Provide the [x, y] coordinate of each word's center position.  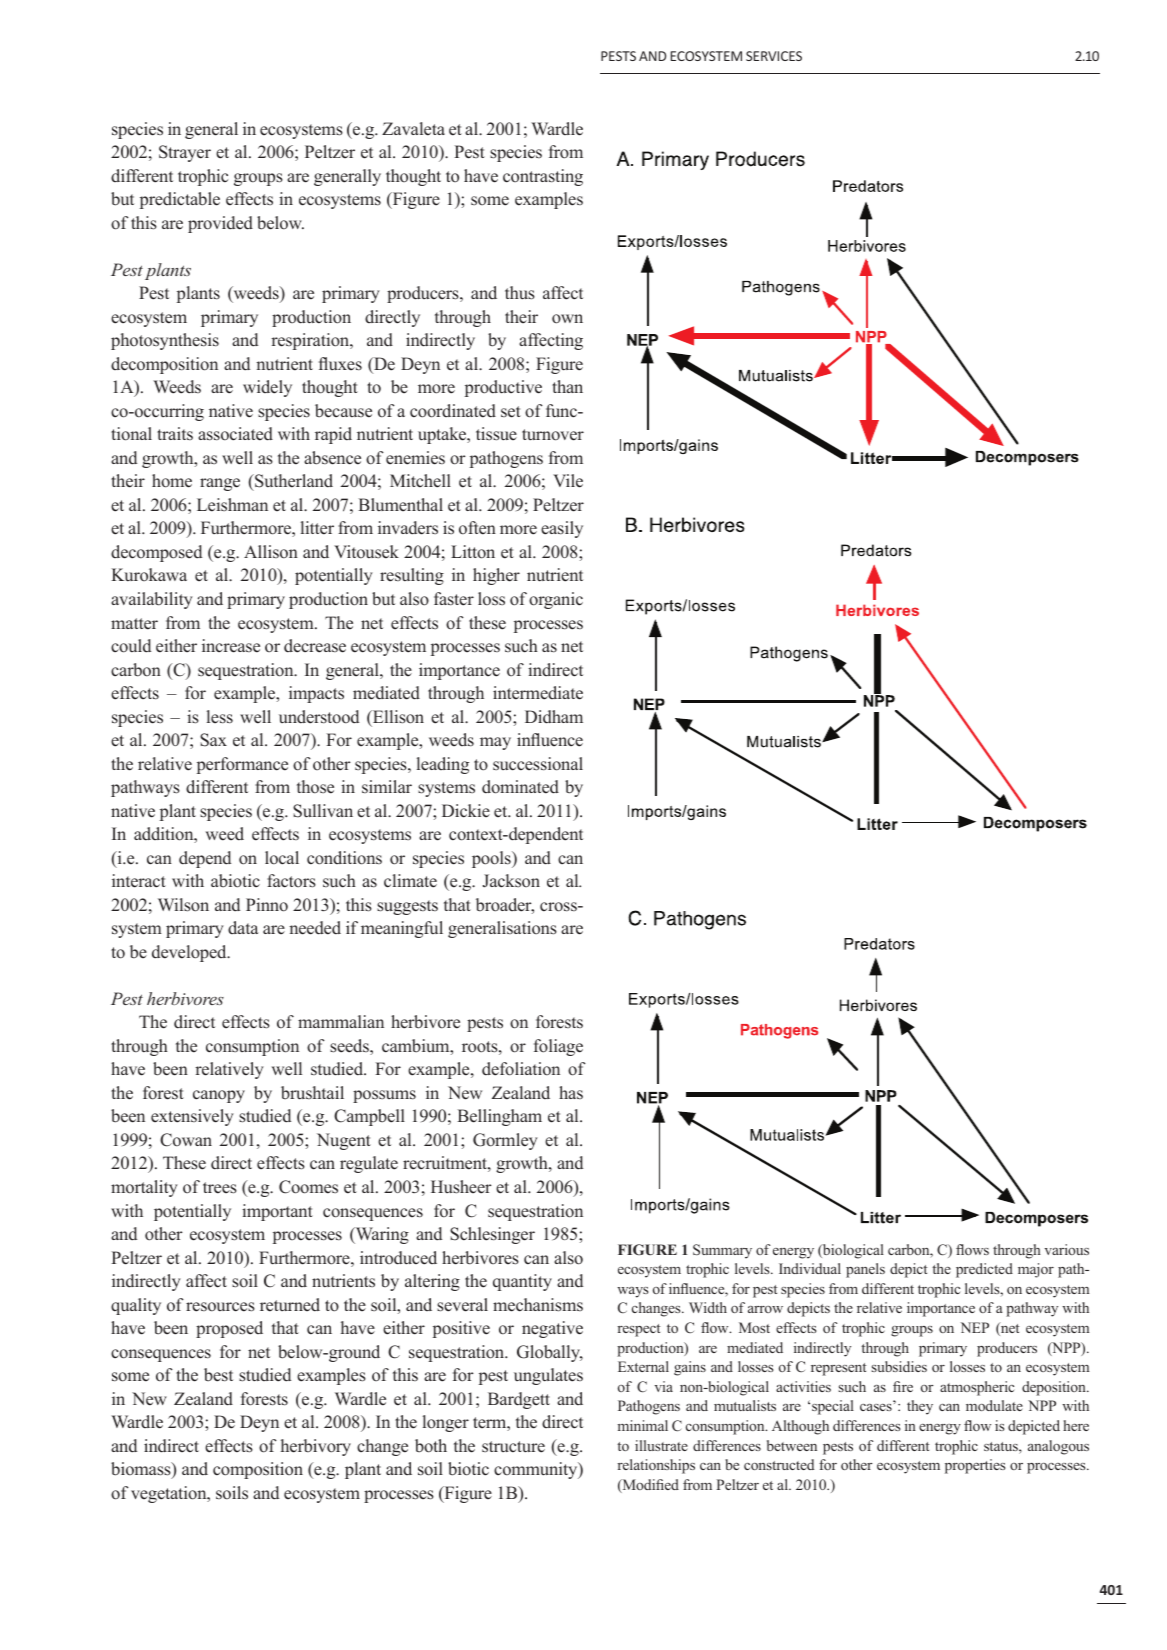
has [571, 1092]
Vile [568, 481]
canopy [219, 1096]
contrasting [543, 177]
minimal [643, 1425]
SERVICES [774, 56]
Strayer [185, 153]
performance [242, 765]
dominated [520, 787]
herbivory [316, 1447]
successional [538, 764]
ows [977, 1251]
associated [235, 434]
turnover [553, 435]
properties [975, 1466]
